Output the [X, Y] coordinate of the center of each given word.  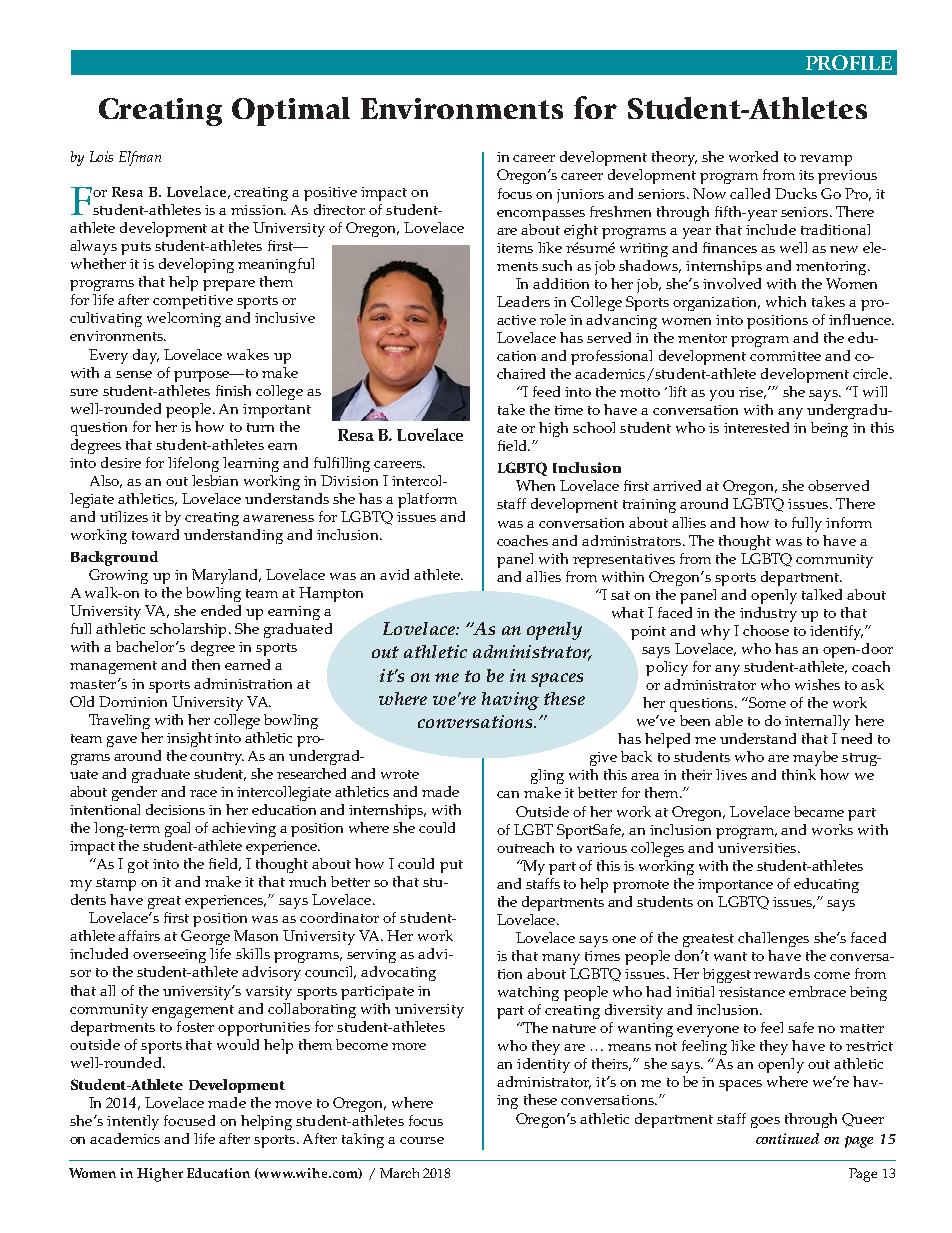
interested [756, 427]
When [535, 485]
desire [121, 462]
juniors [580, 196]
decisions [175, 809]
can [508, 794]
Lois [101, 156]
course [422, 1140]
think [799, 774]
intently [133, 1122]
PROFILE [849, 62]
